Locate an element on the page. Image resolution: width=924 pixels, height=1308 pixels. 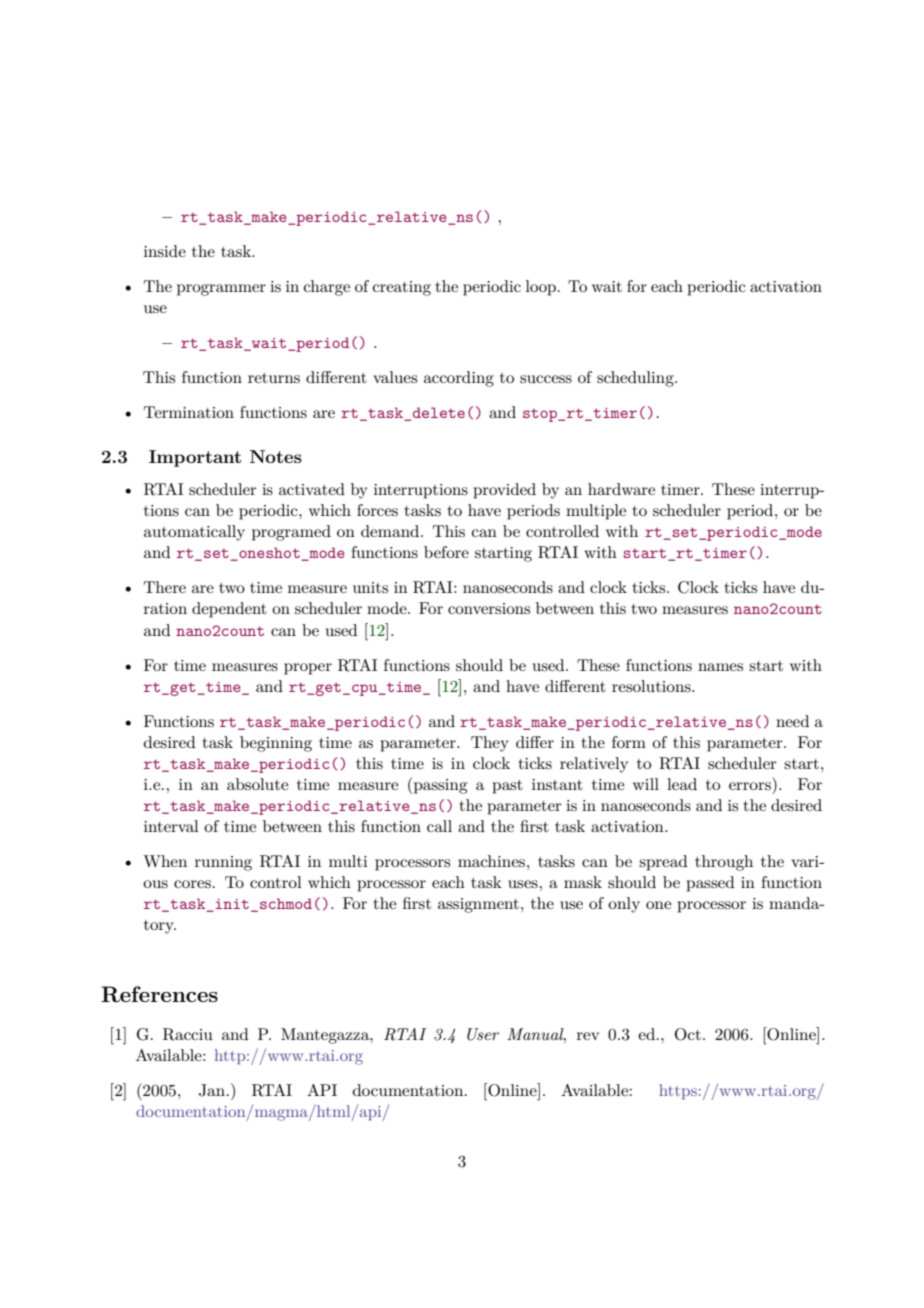
hardware is located at coordinates (621, 489).
